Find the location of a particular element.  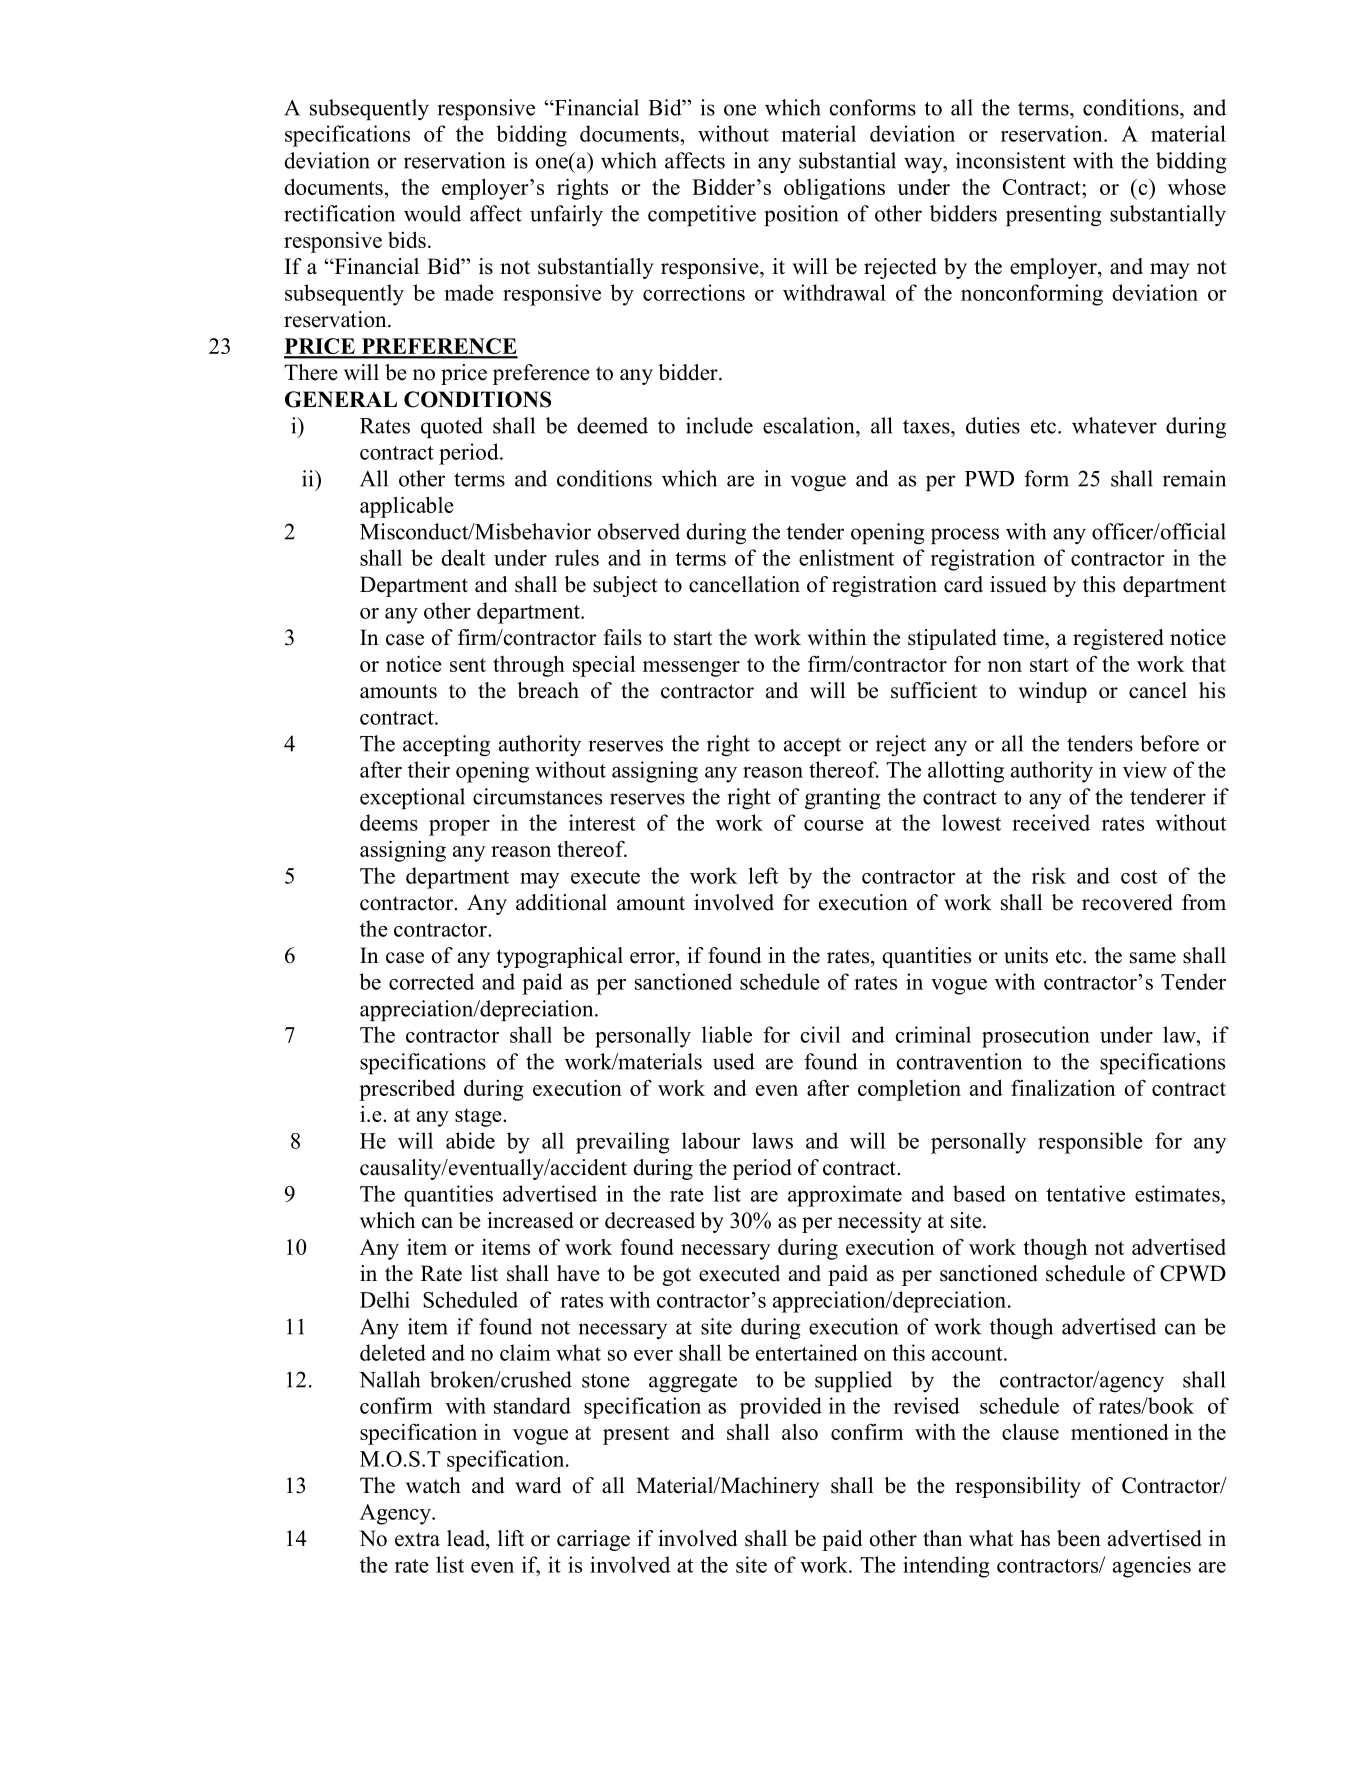

abide is located at coordinates (470, 1140).
